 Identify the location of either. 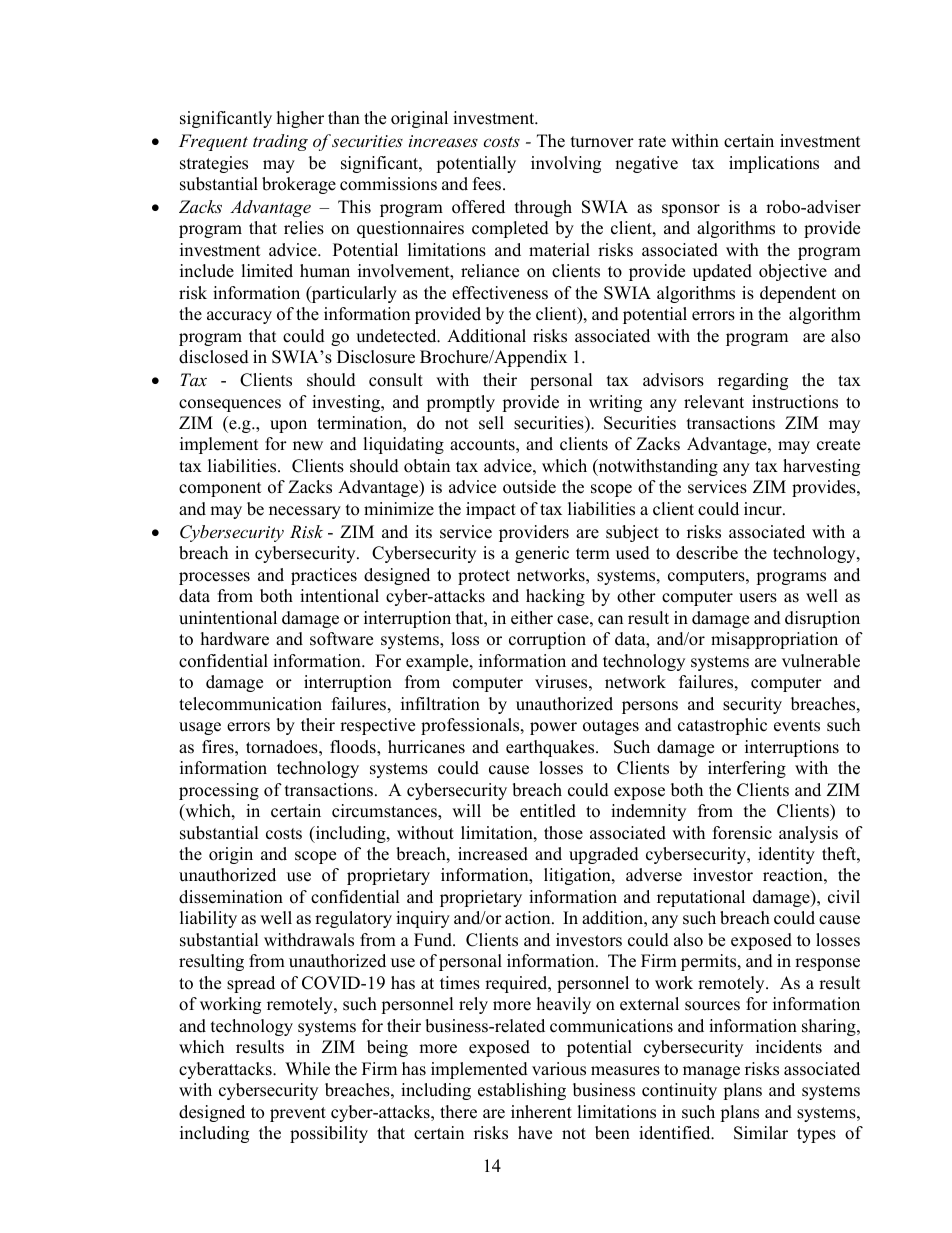
(532, 618).
